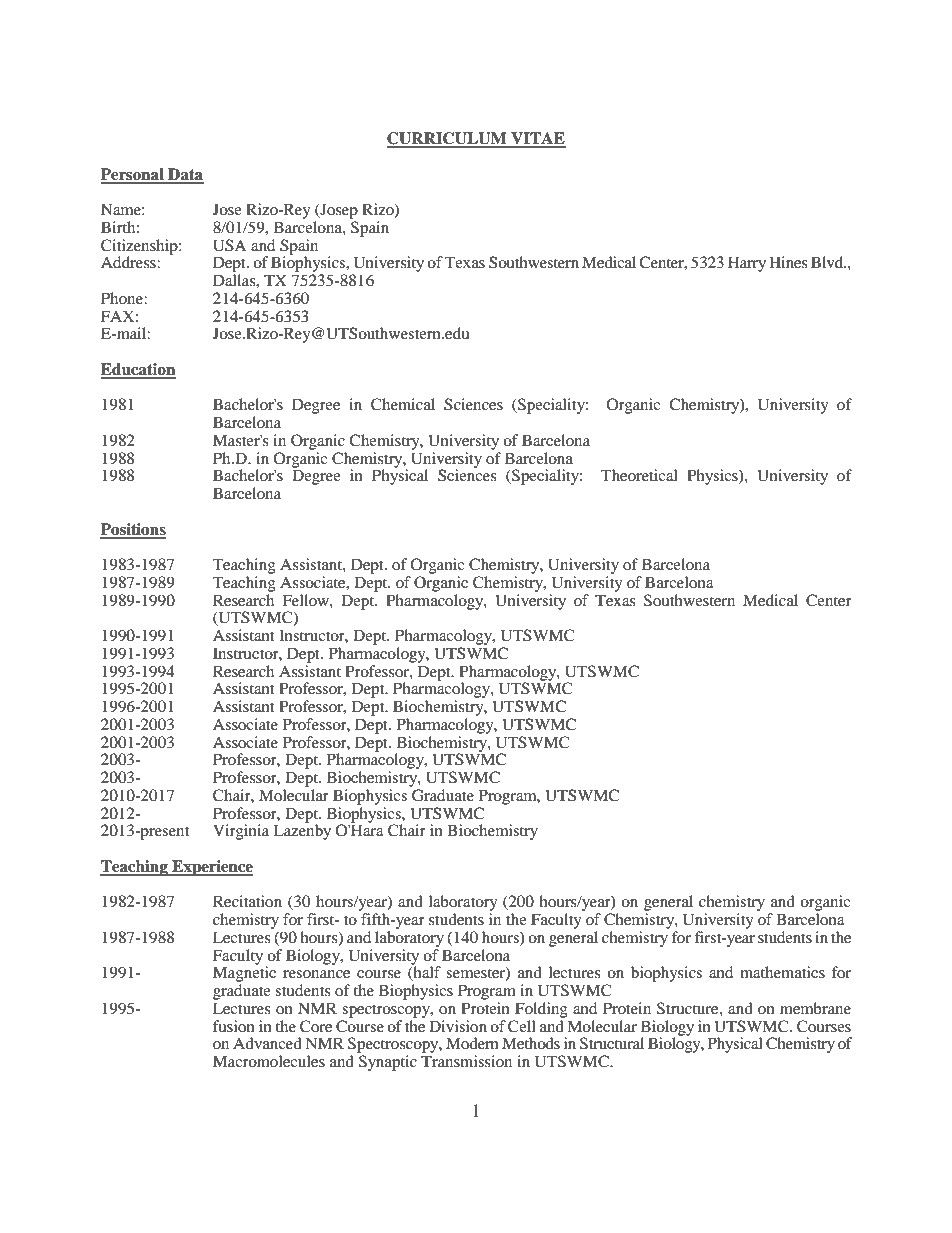  I want to click on membrane, so click(815, 1008).
